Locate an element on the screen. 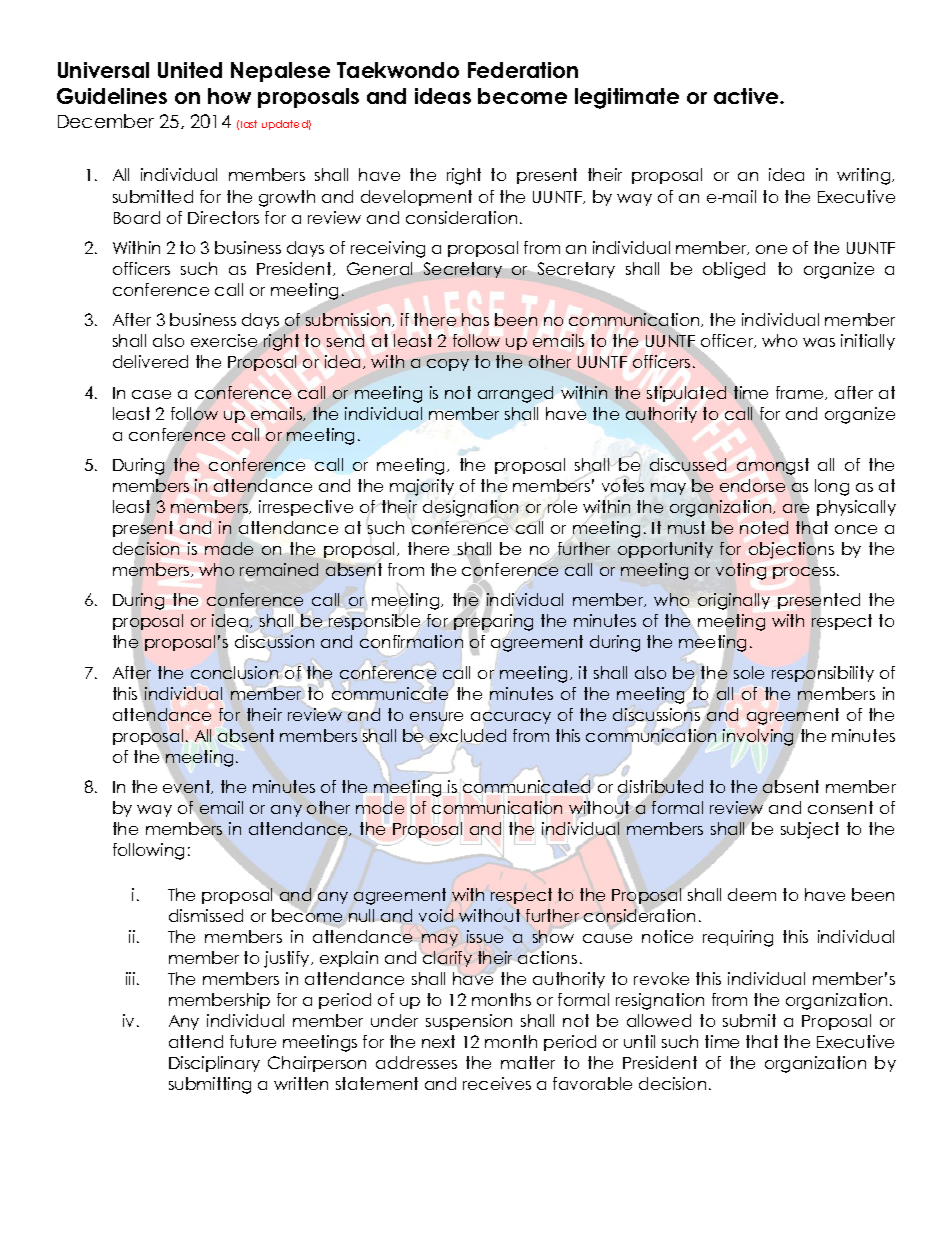 The image size is (952, 1233). United is located at coordinates (190, 70).
